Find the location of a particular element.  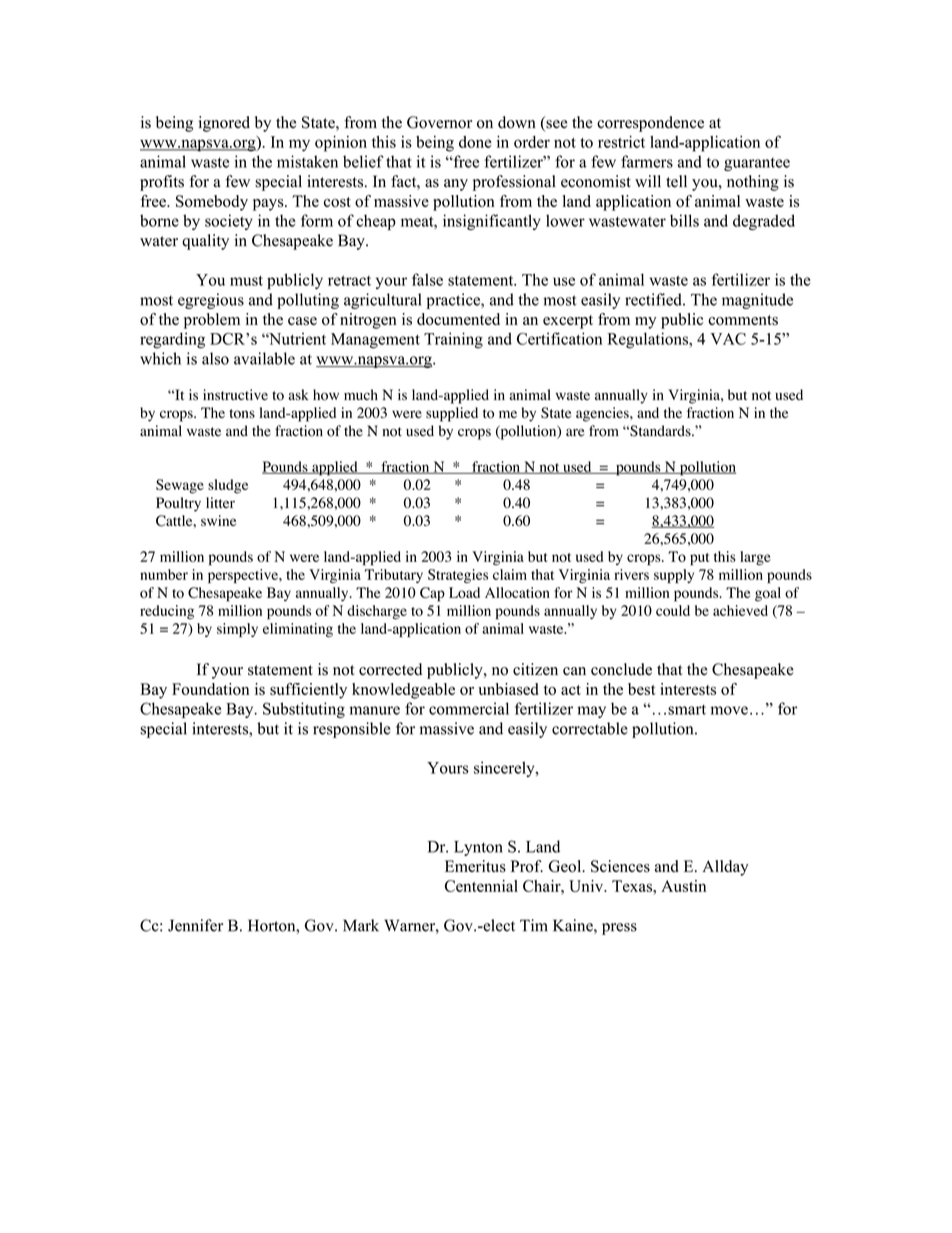

commercial is located at coordinates (469, 708).
